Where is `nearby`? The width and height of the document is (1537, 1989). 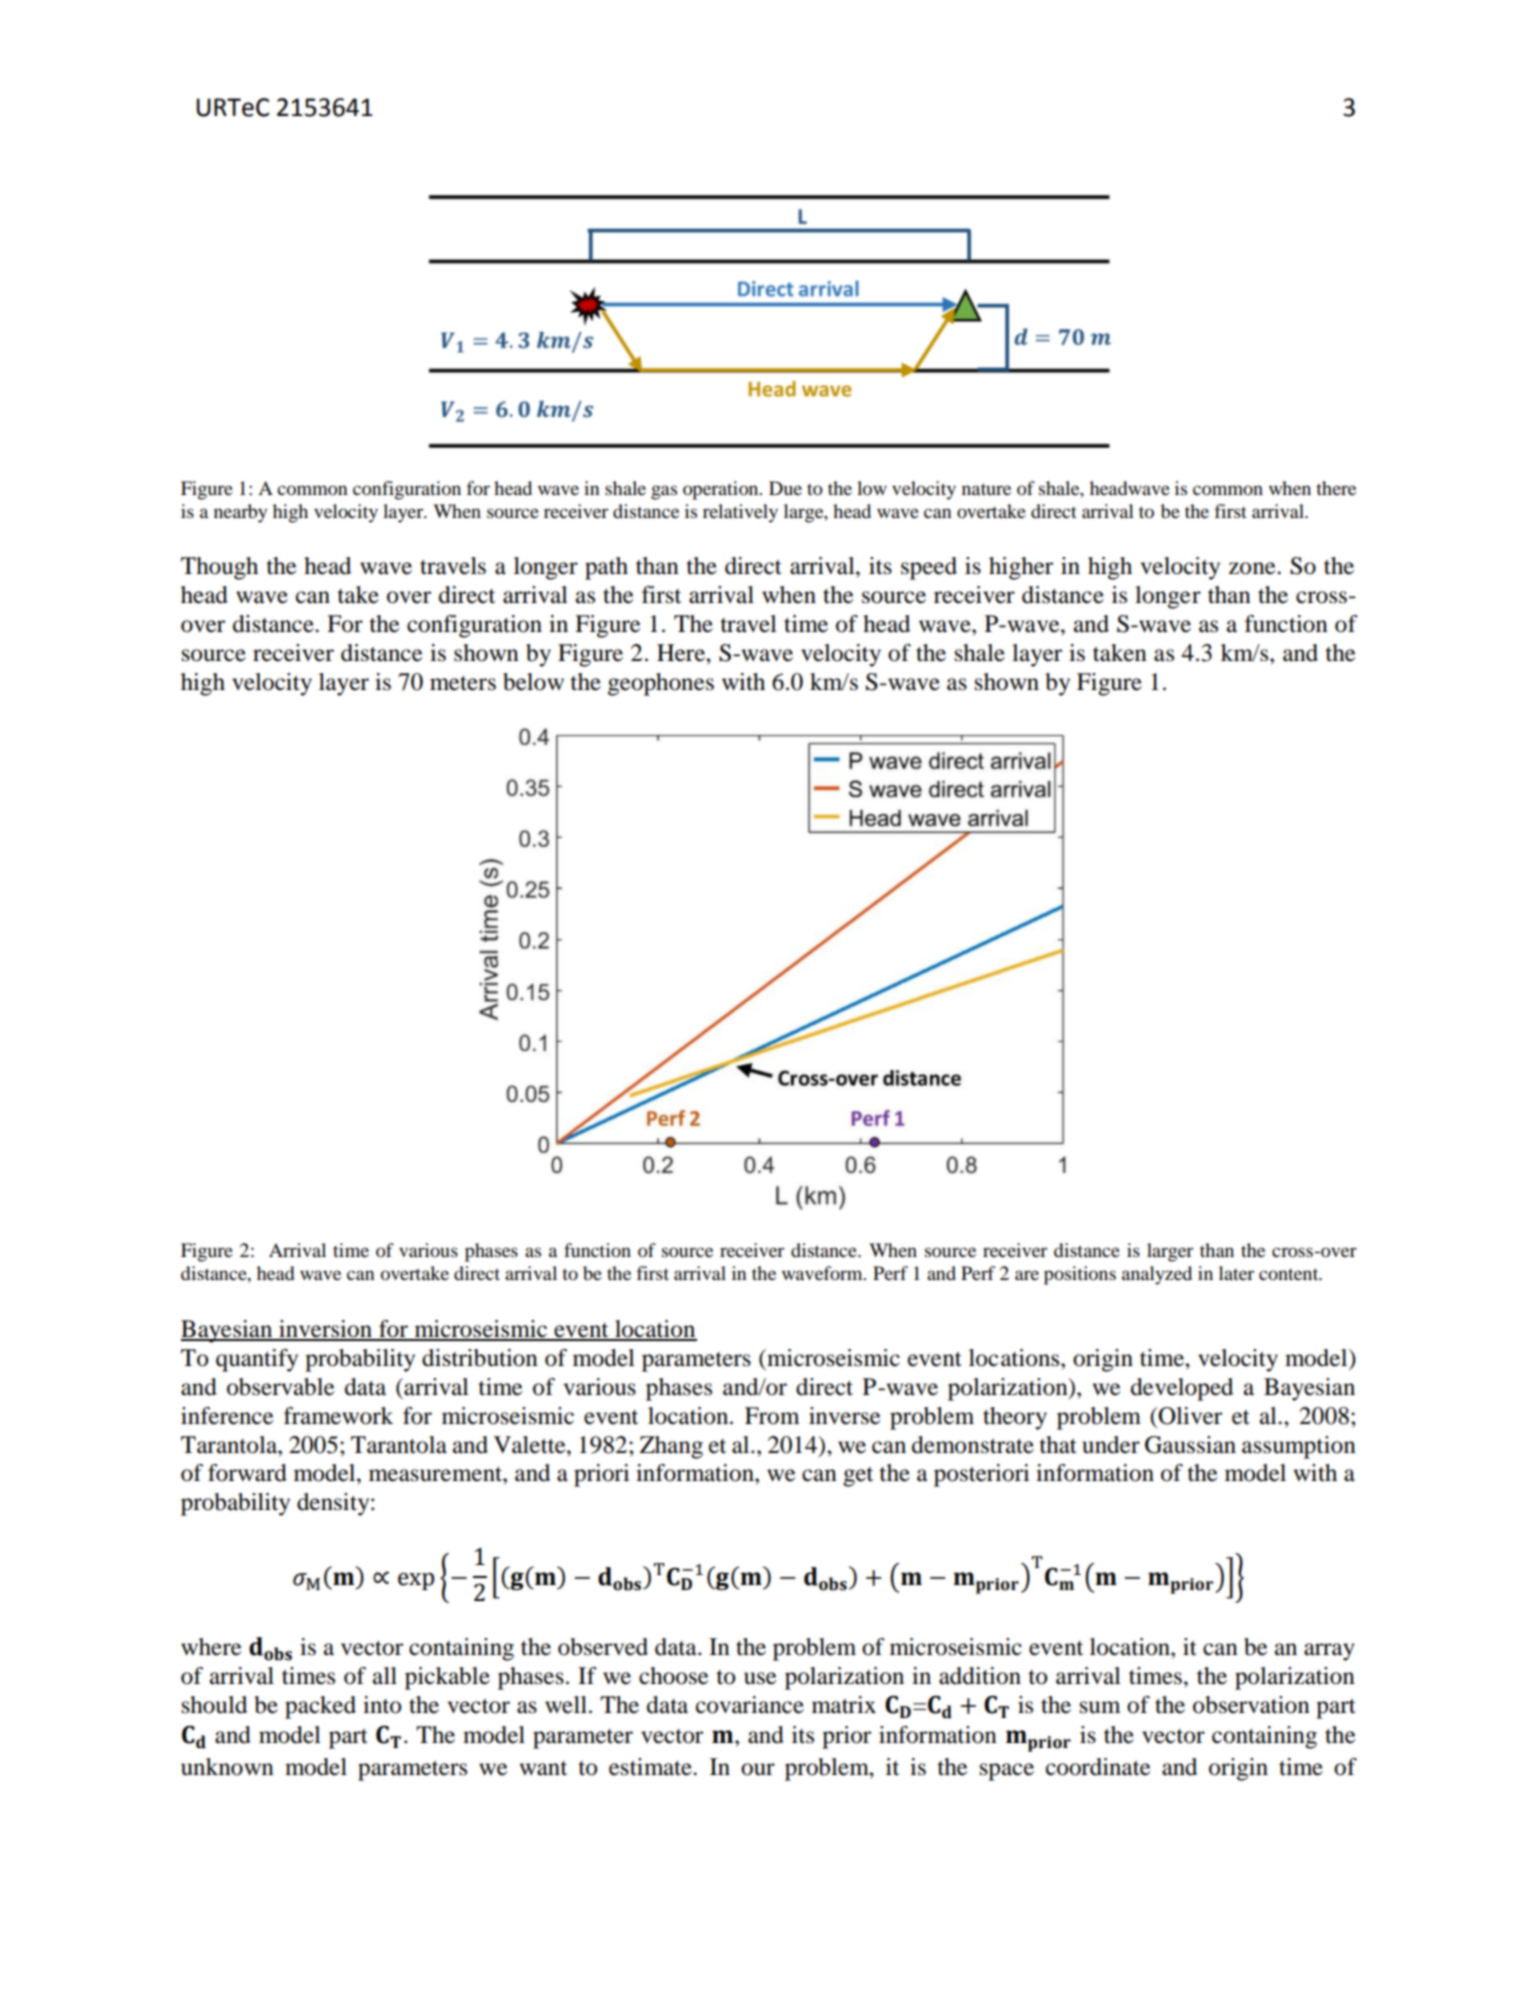 nearby is located at coordinates (240, 513).
